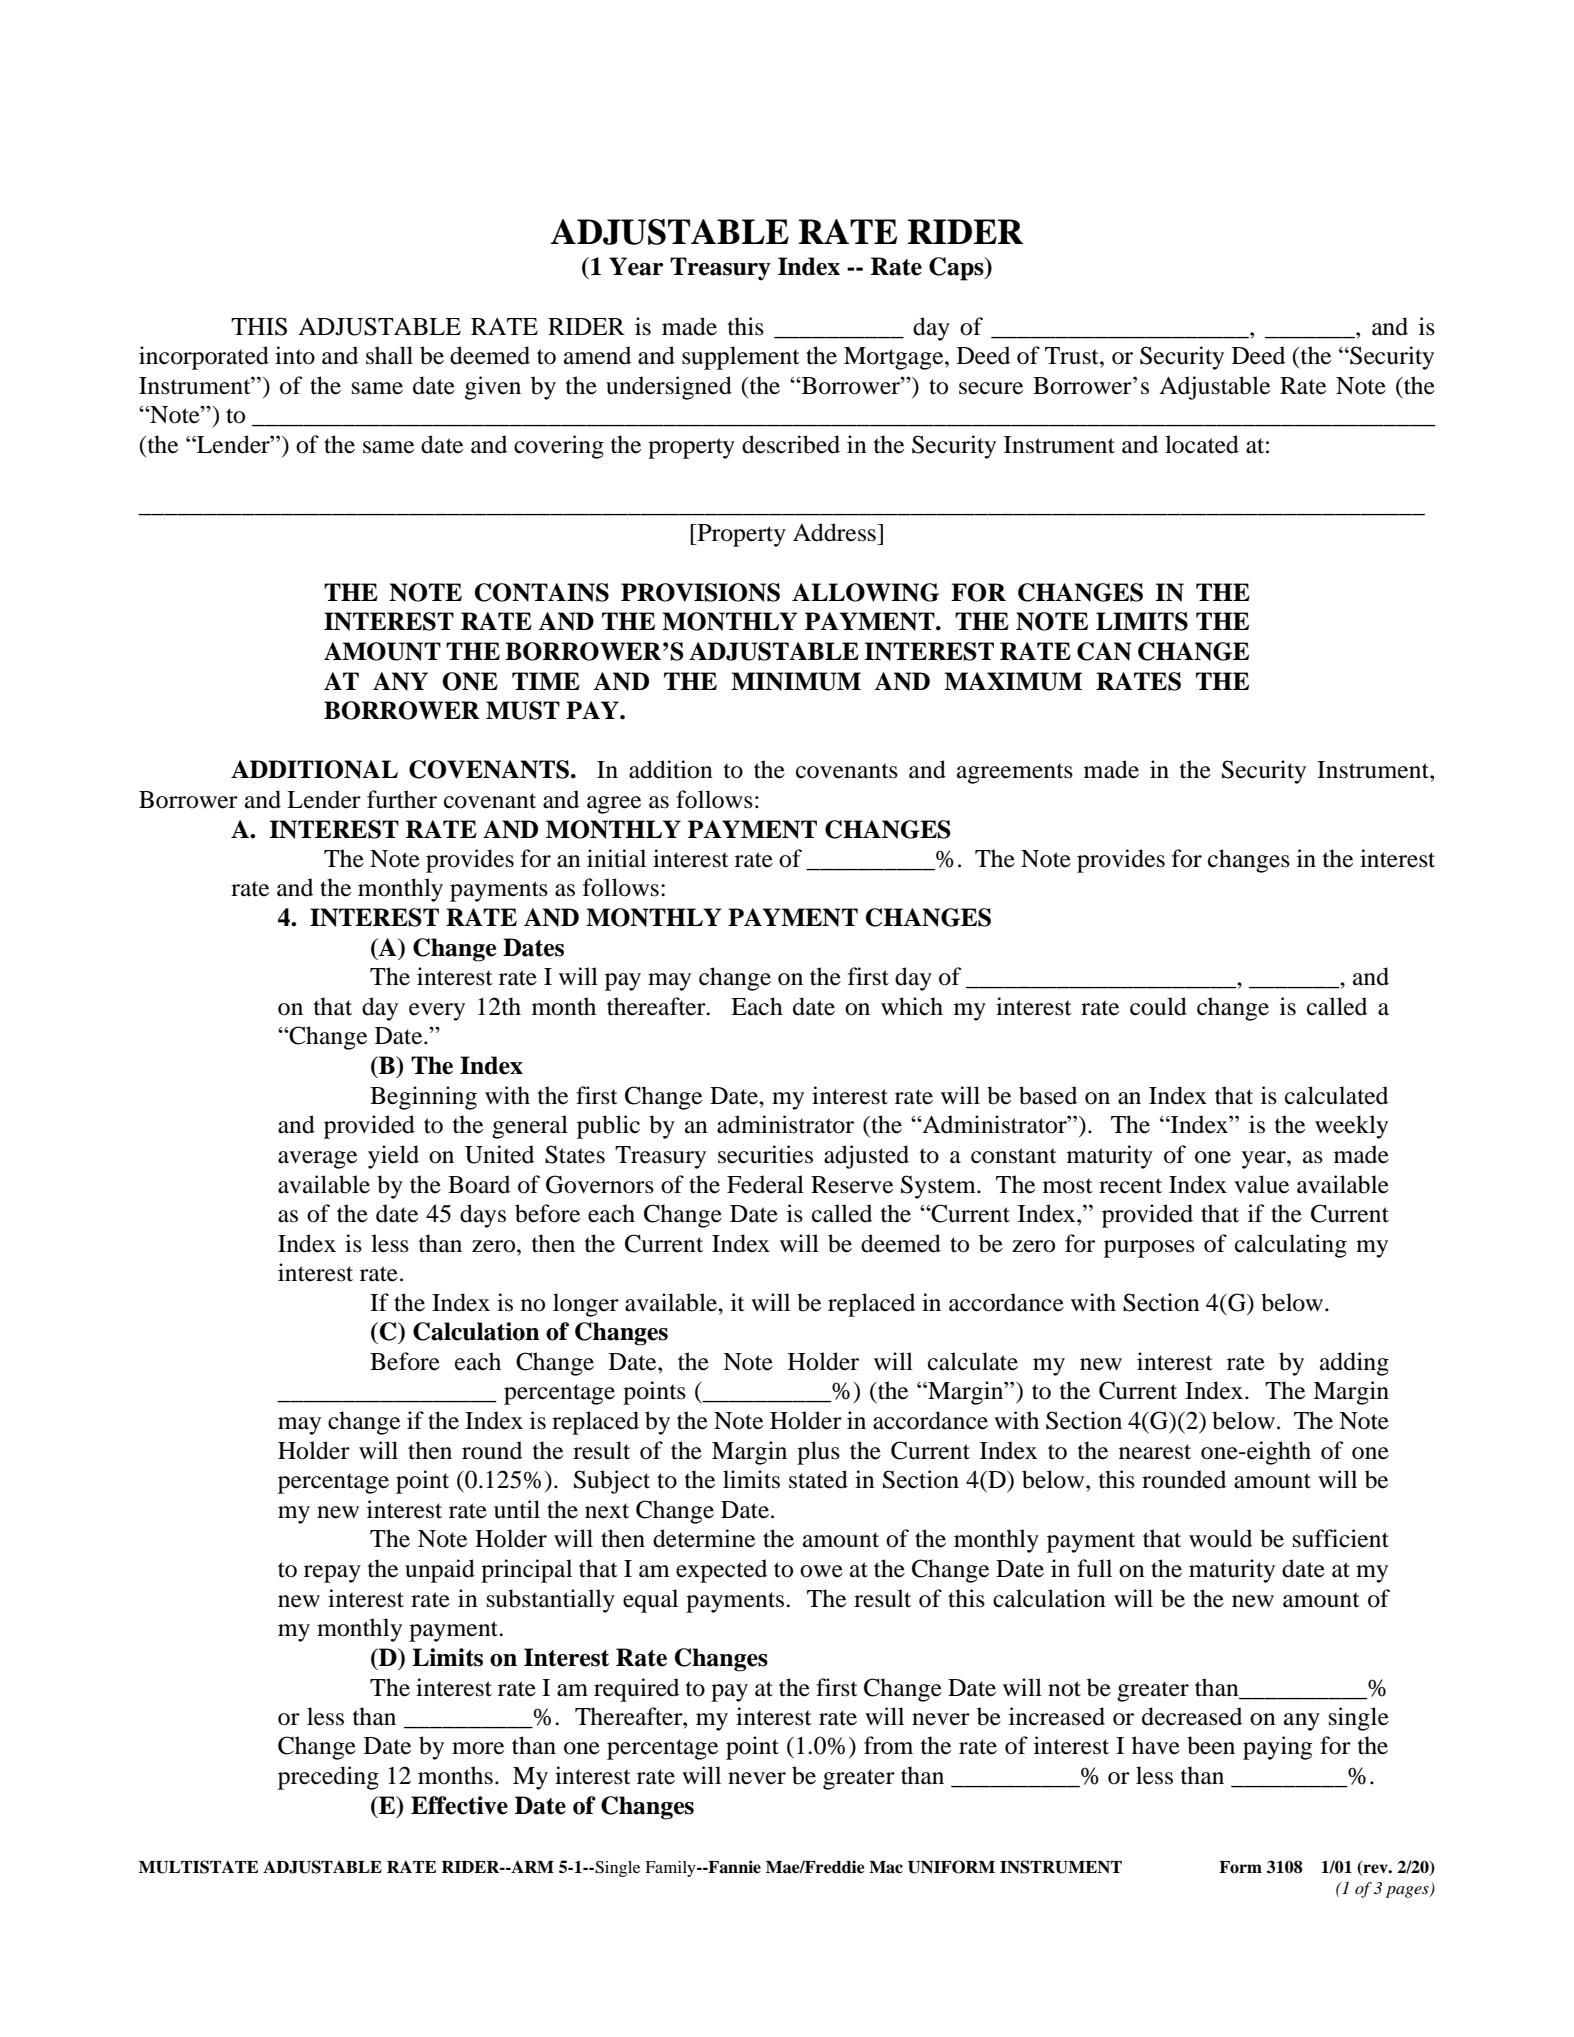 The width and height of the document is (1574, 2037). What do you see at coordinates (459, 1805) in the document?
I see `Effective` at bounding box center [459, 1805].
